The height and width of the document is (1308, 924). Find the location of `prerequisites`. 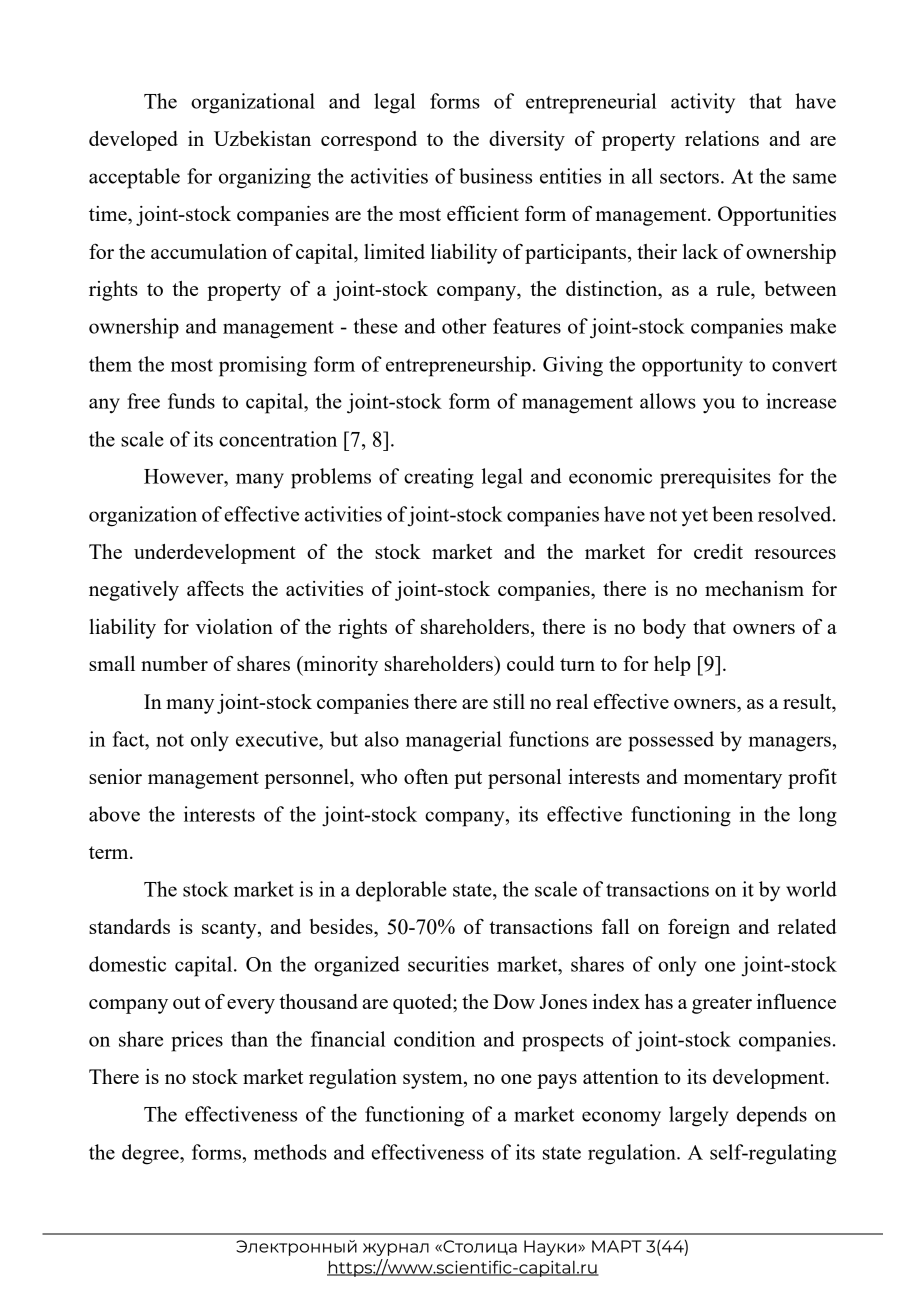

prerequisites is located at coordinates (715, 478).
